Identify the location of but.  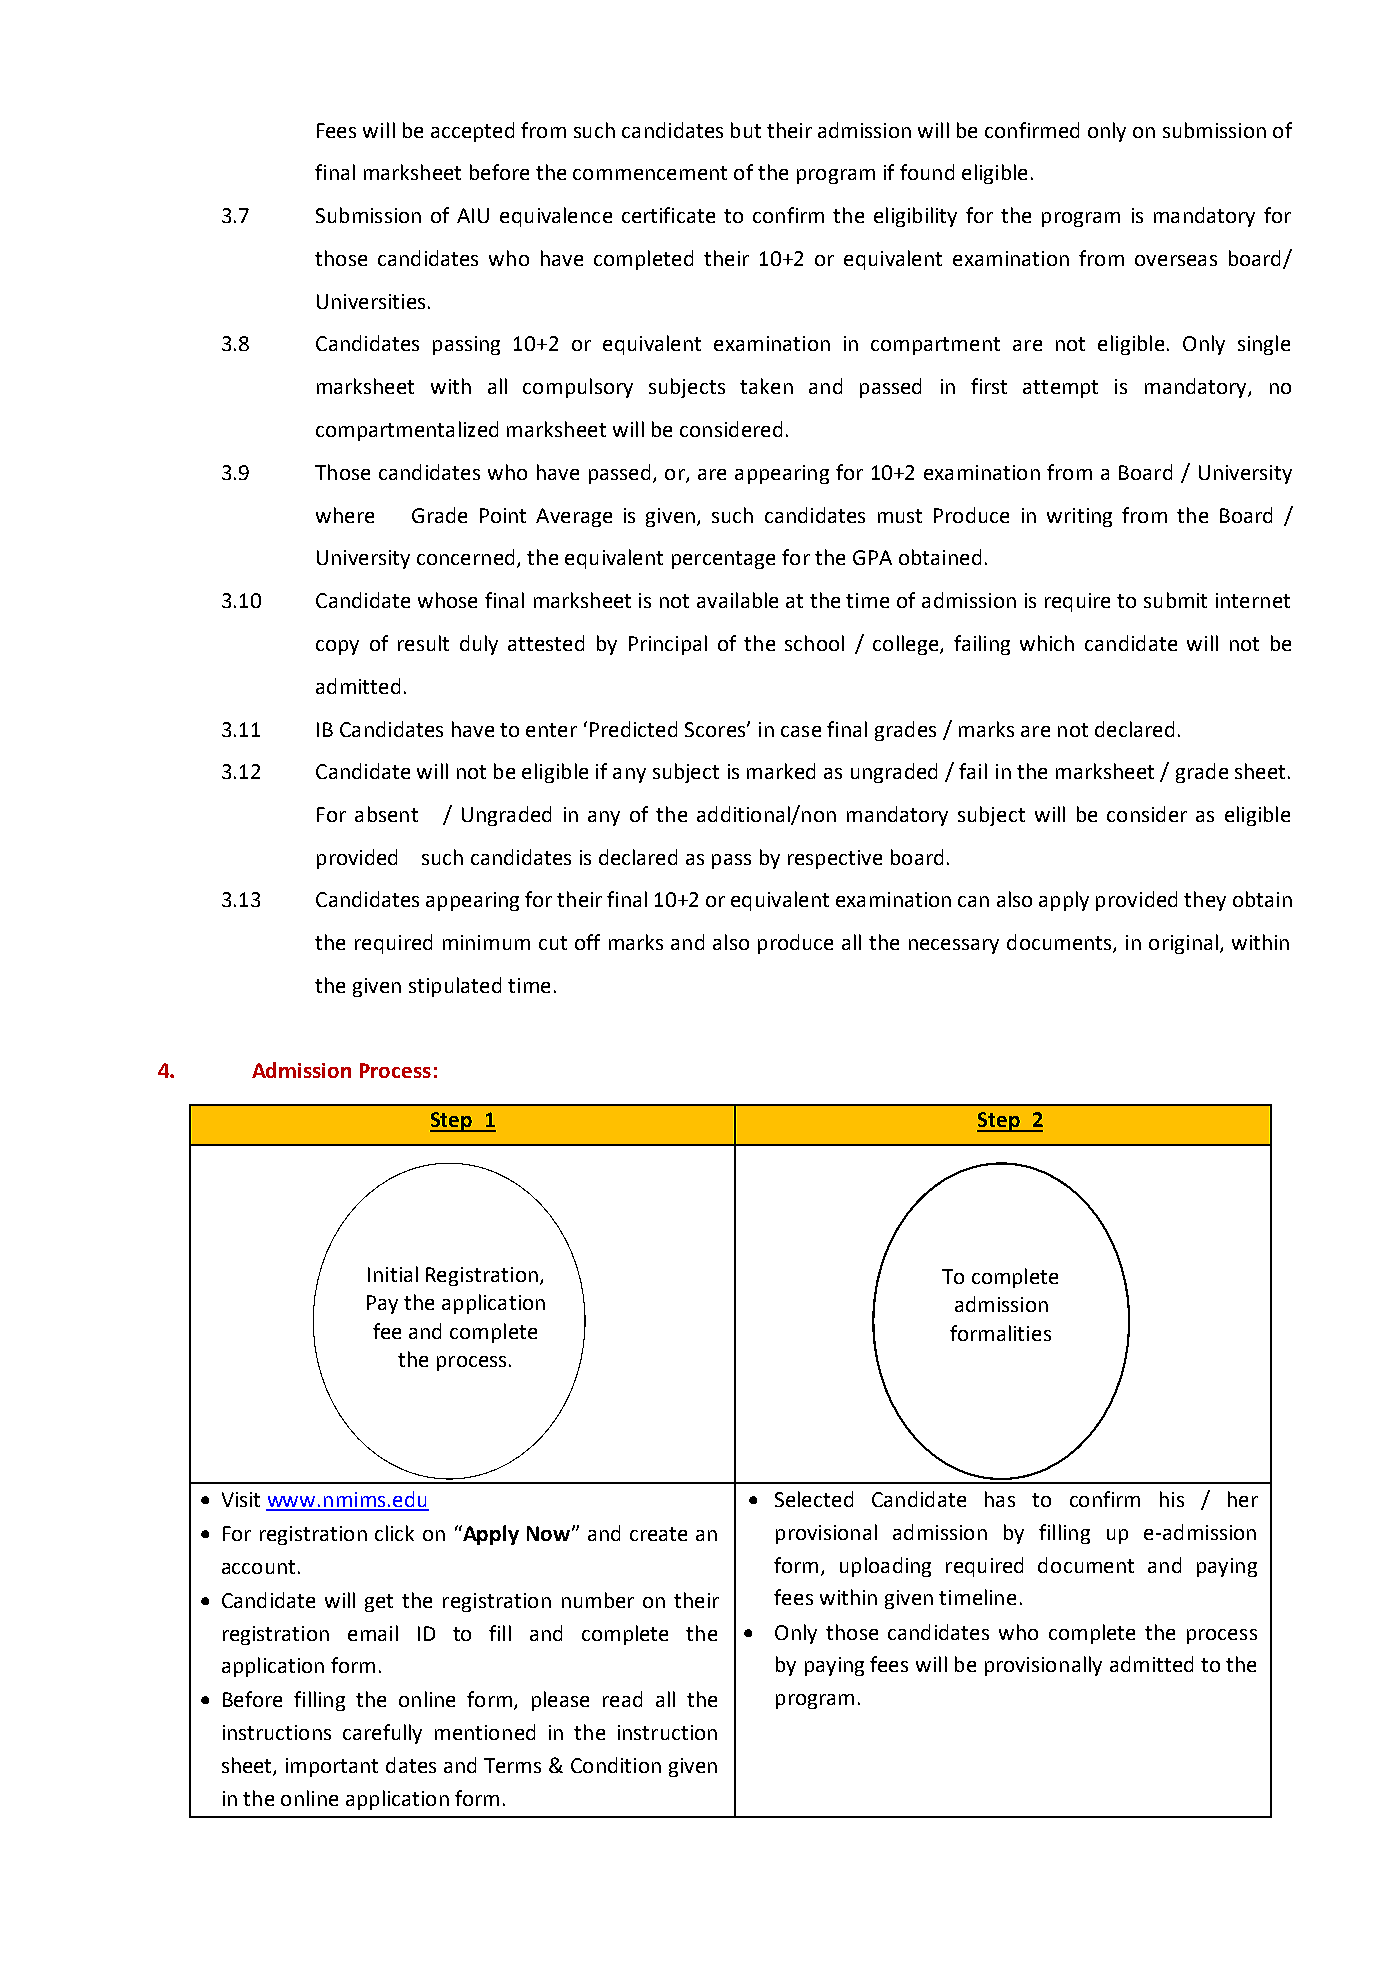
(746, 130).
